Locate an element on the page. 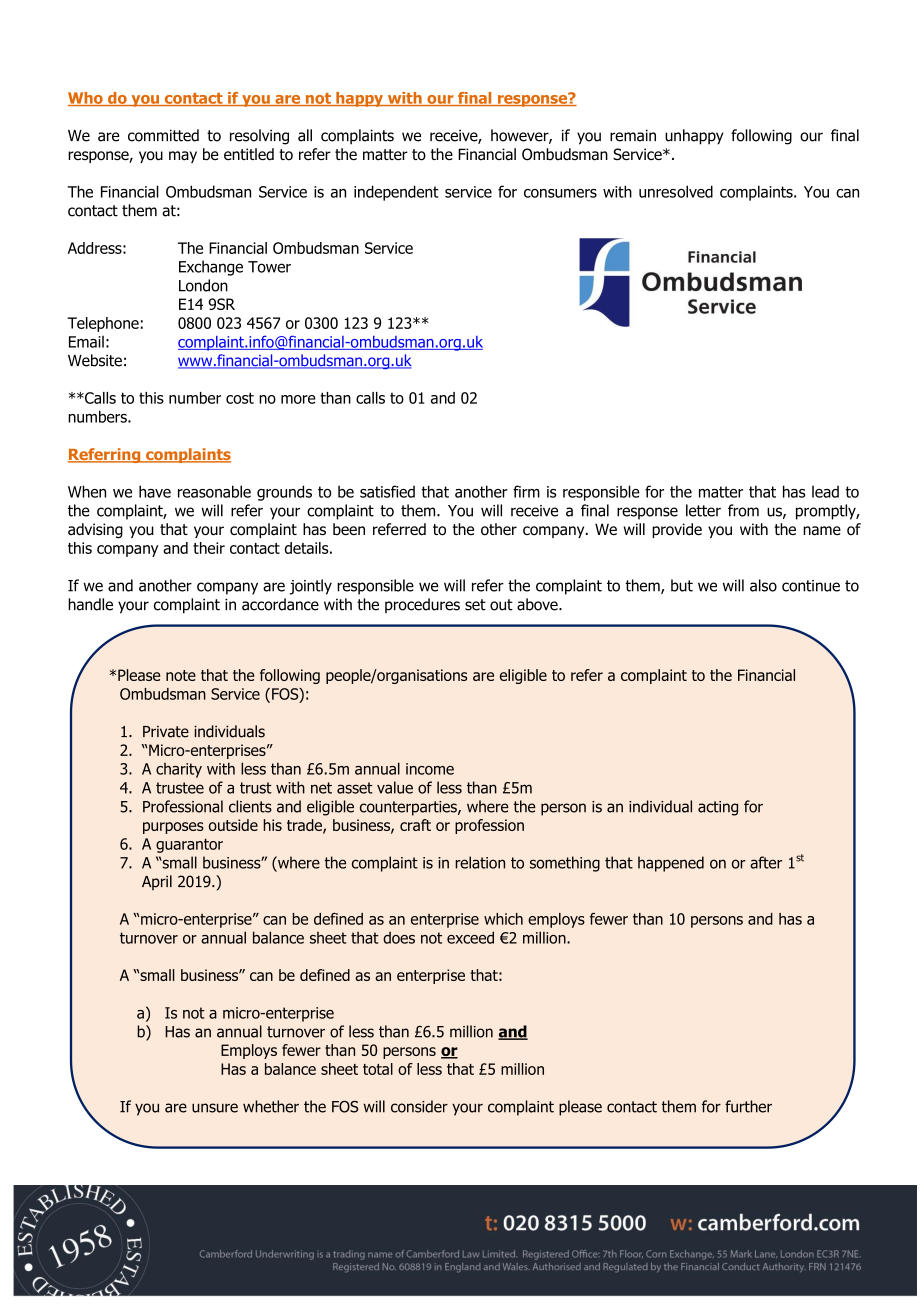  from is located at coordinates (743, 510).
